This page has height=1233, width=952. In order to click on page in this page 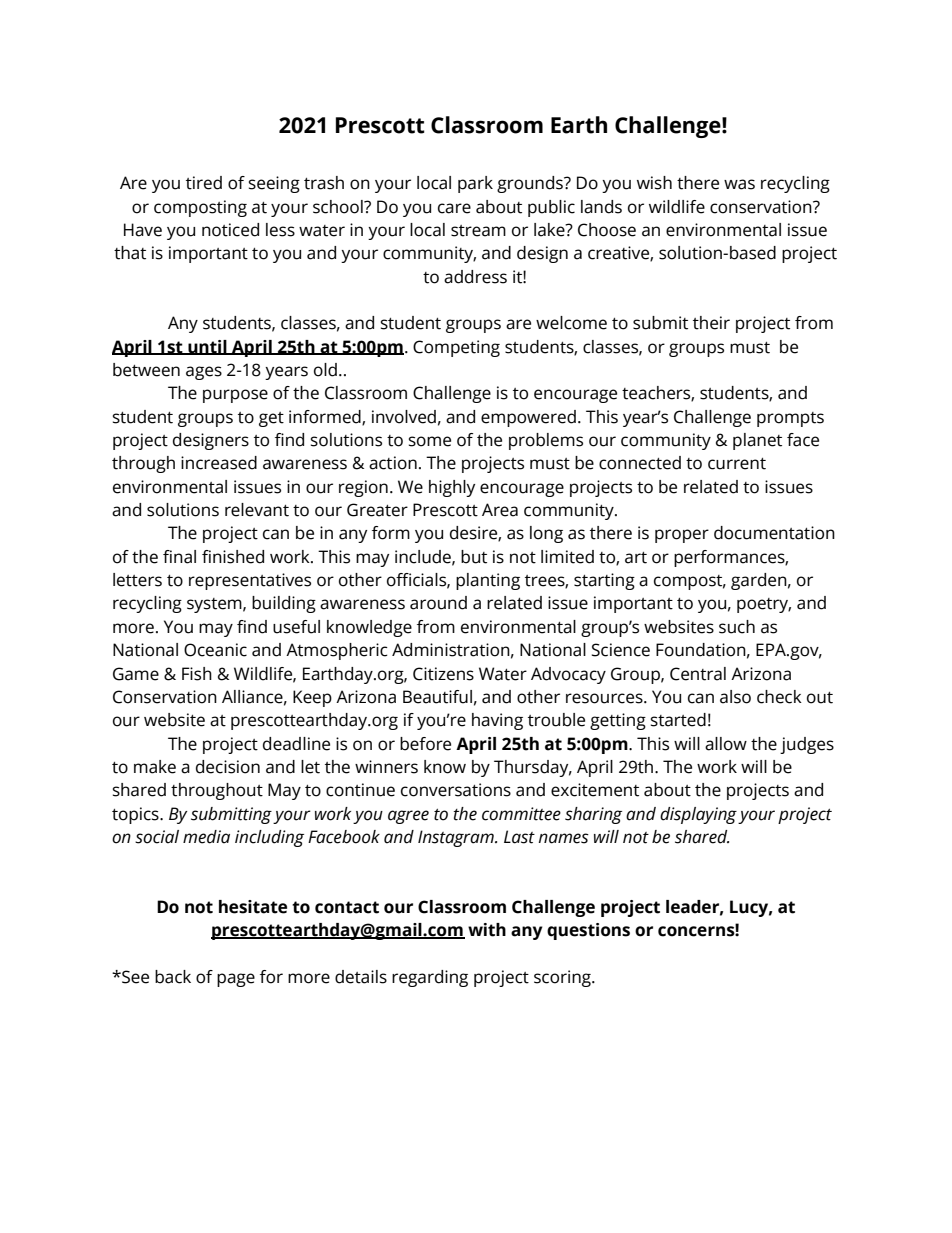, I will do `click(236, 980)`.
